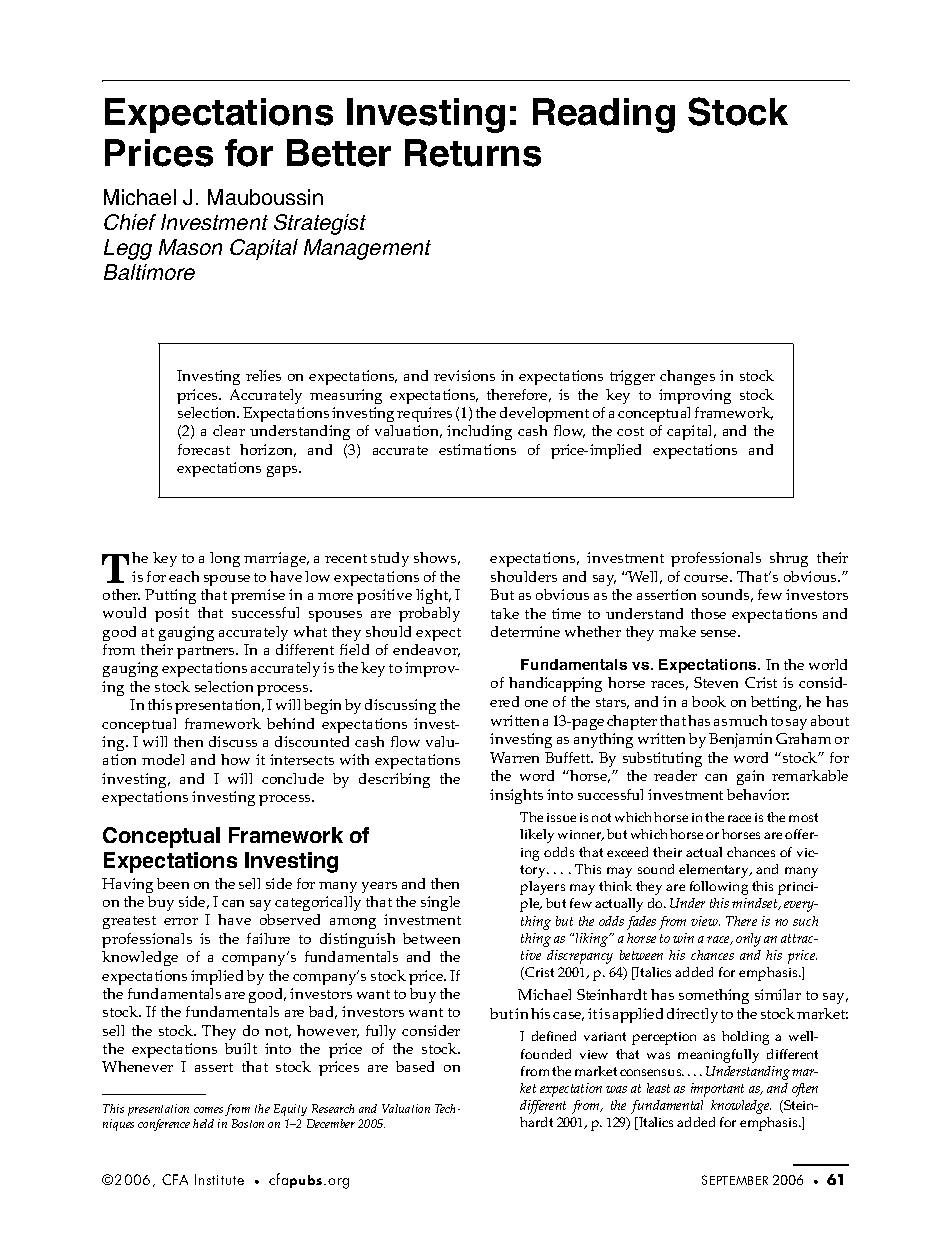  Describe the element at coordinates (433, 596) in the document. I see `light` at that location.
